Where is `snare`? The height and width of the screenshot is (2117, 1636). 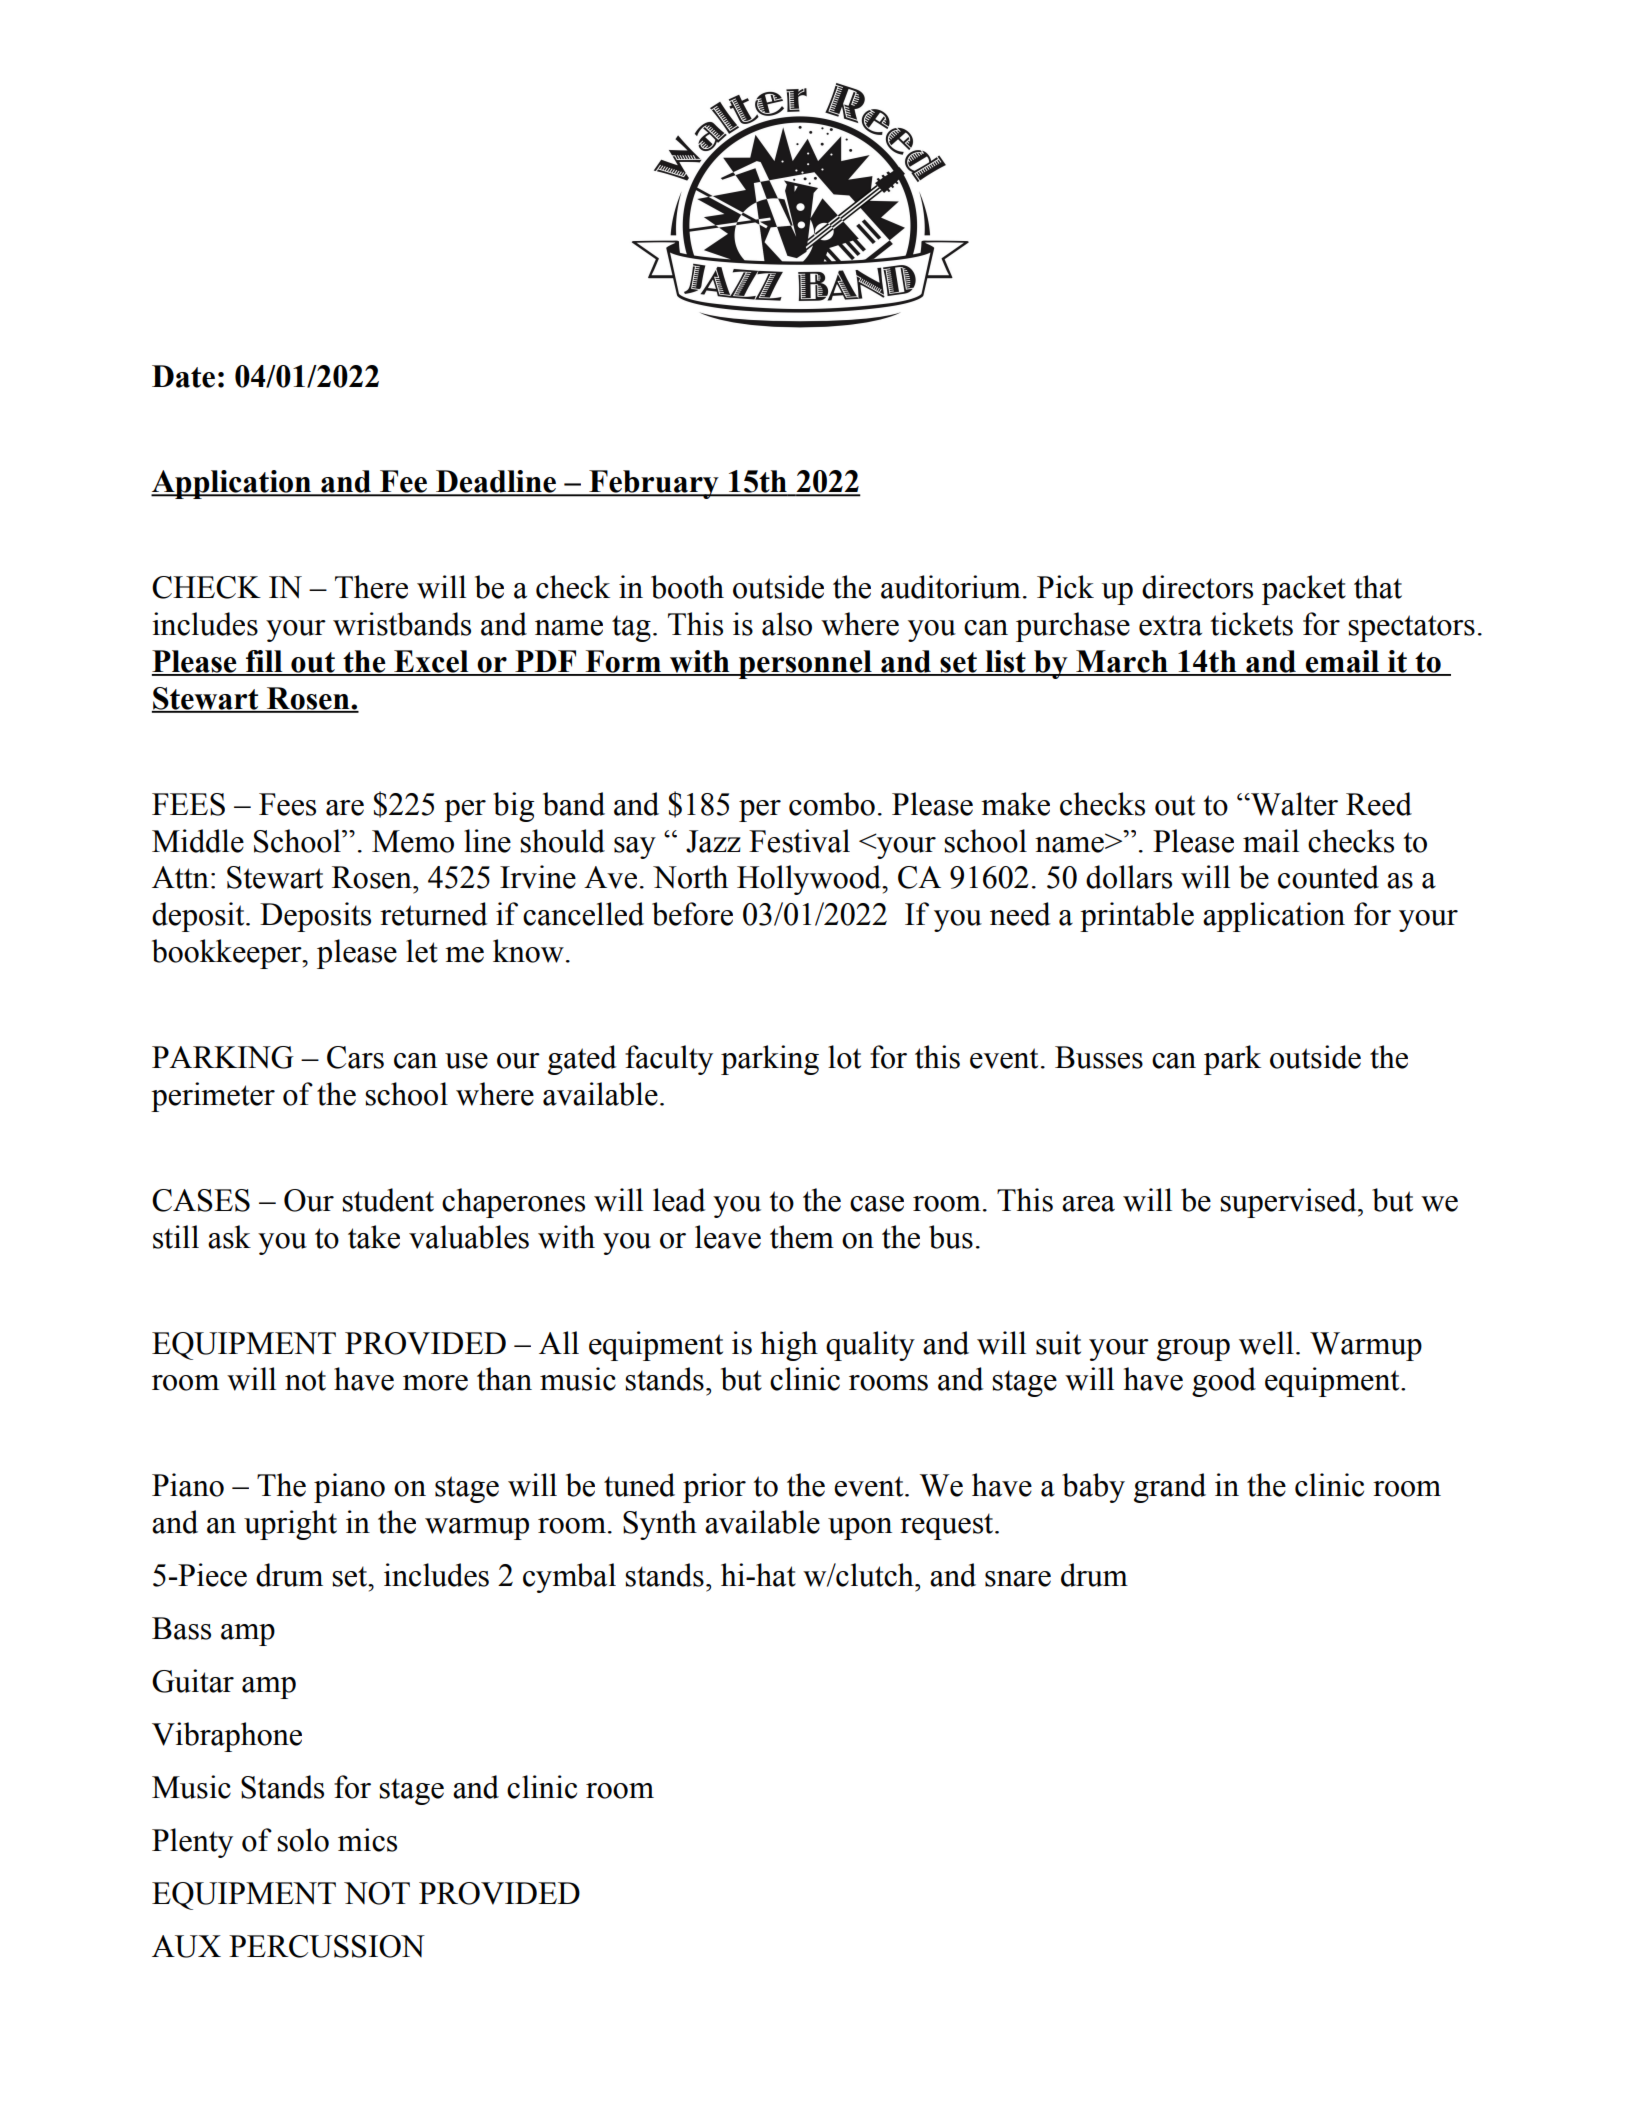 snare is located at coordinates (1018, 1579).
